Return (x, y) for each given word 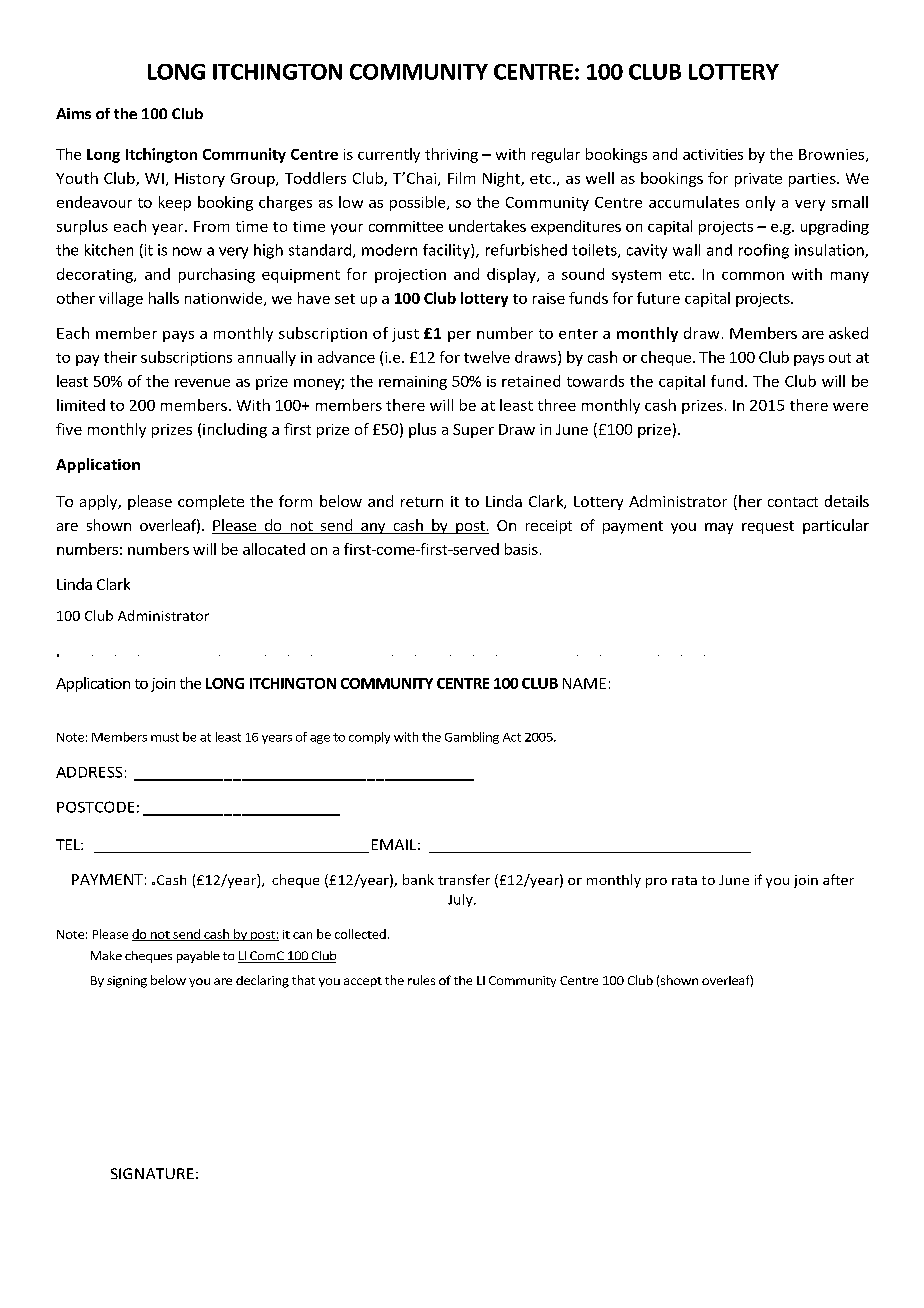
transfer (464, 879)
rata (684, 880)
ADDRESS (89, 772)
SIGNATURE (152, 1173)
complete (211, 502)
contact (793, 502)
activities (713, 154)
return (422, 502)
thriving (451, 155)
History (200, 180)
